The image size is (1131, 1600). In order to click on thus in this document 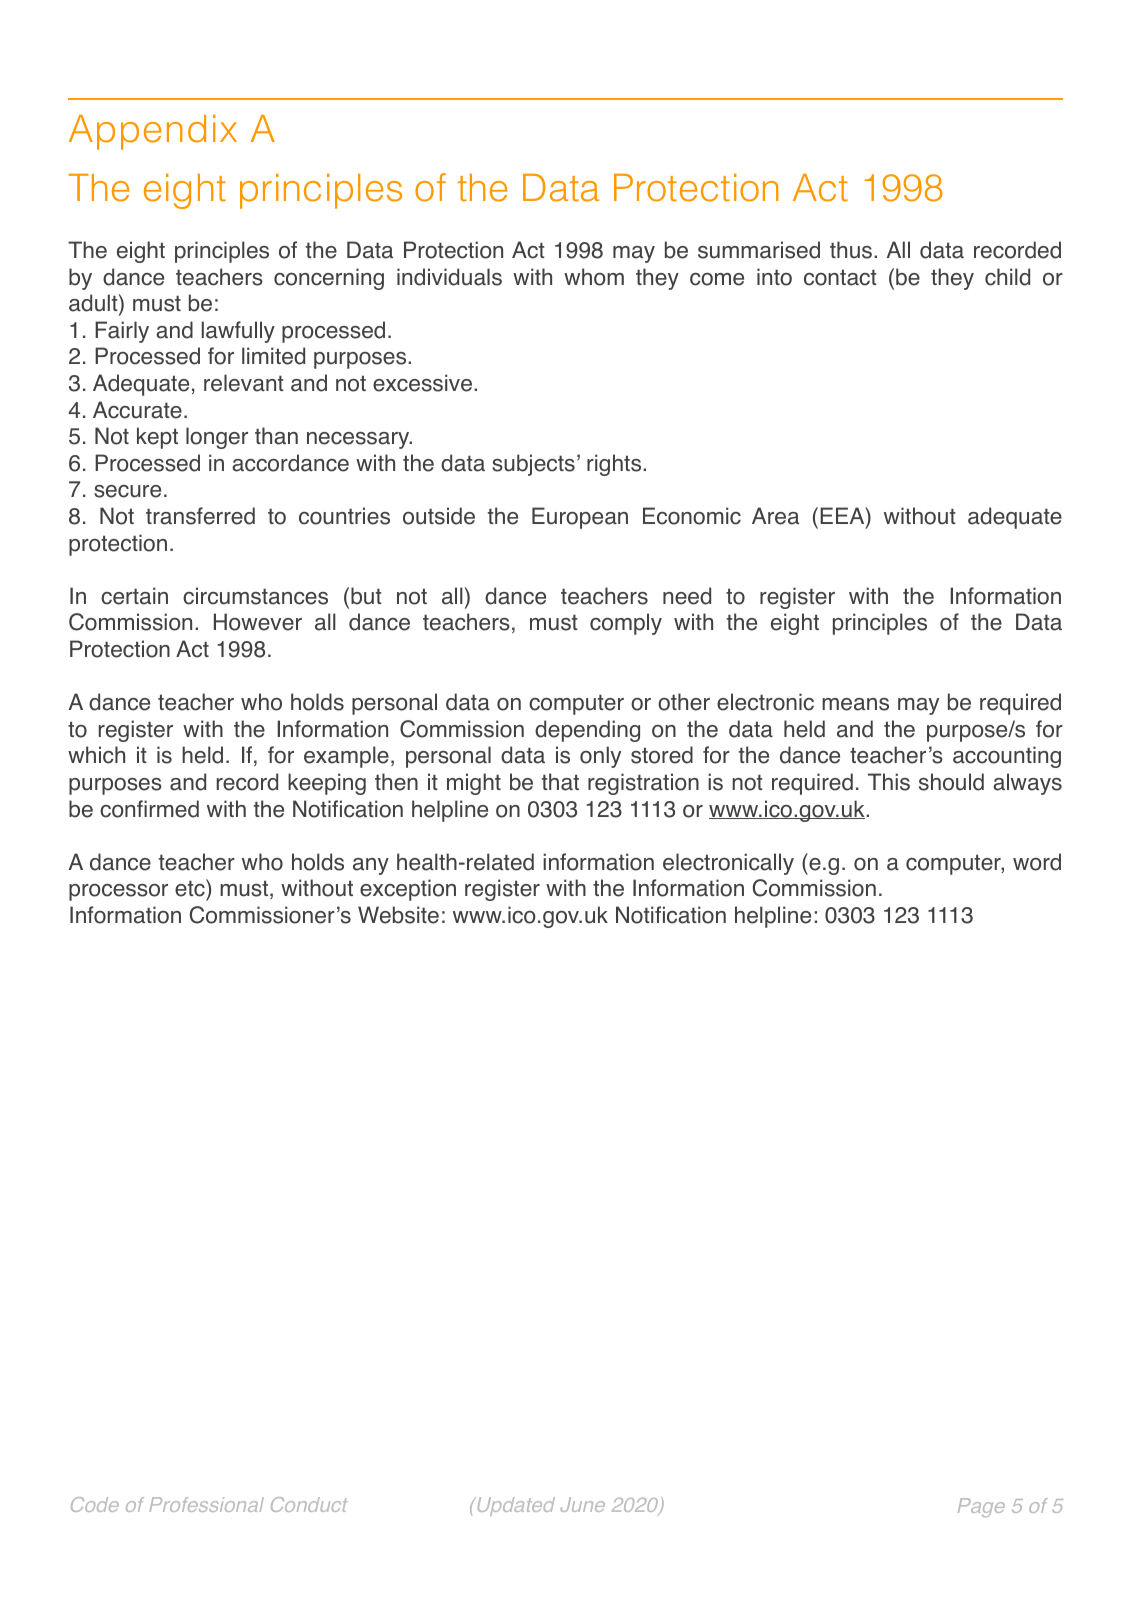, I will do `click(852, 250)`.
